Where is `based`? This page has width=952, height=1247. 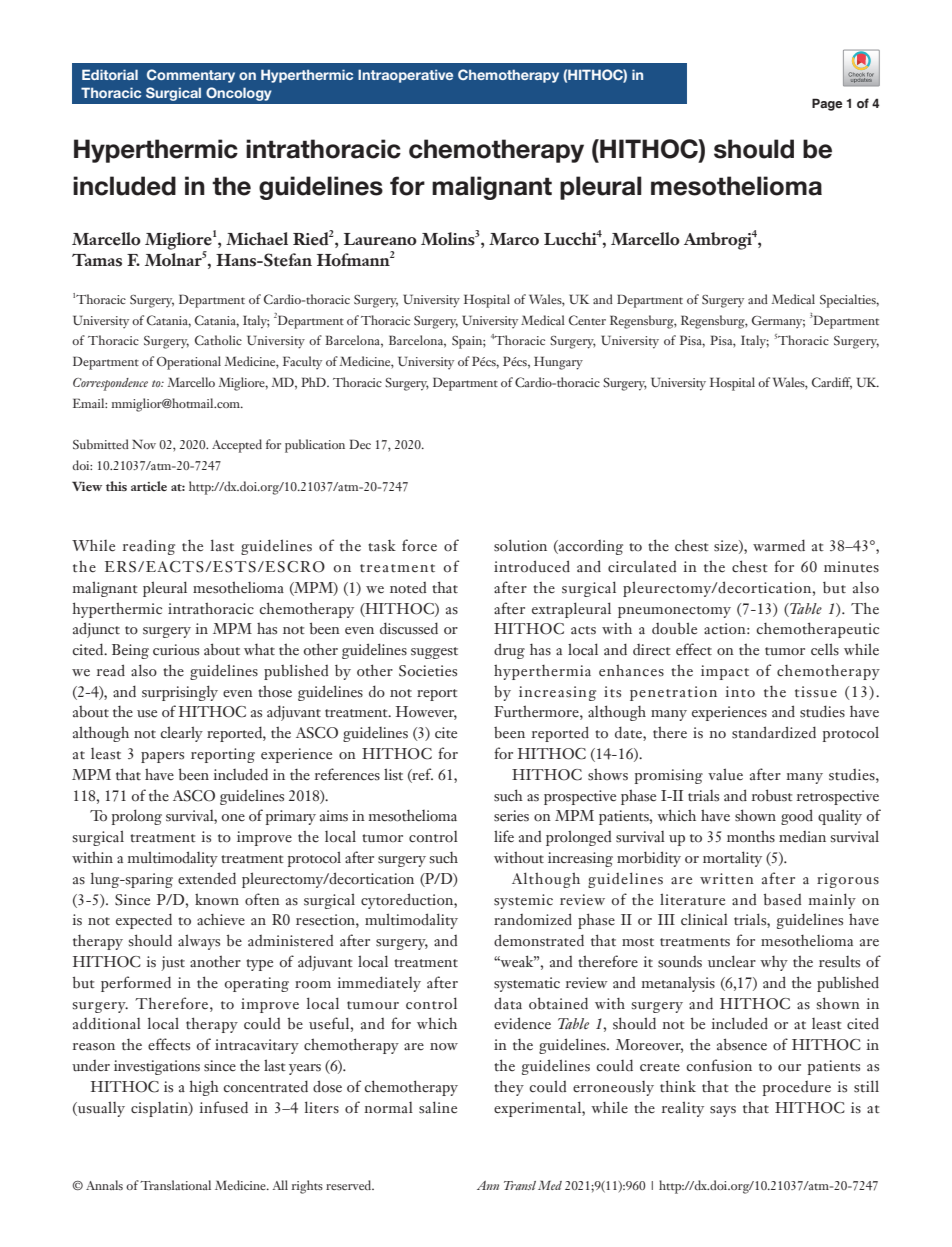
based is located at coordinates (782, 899).
